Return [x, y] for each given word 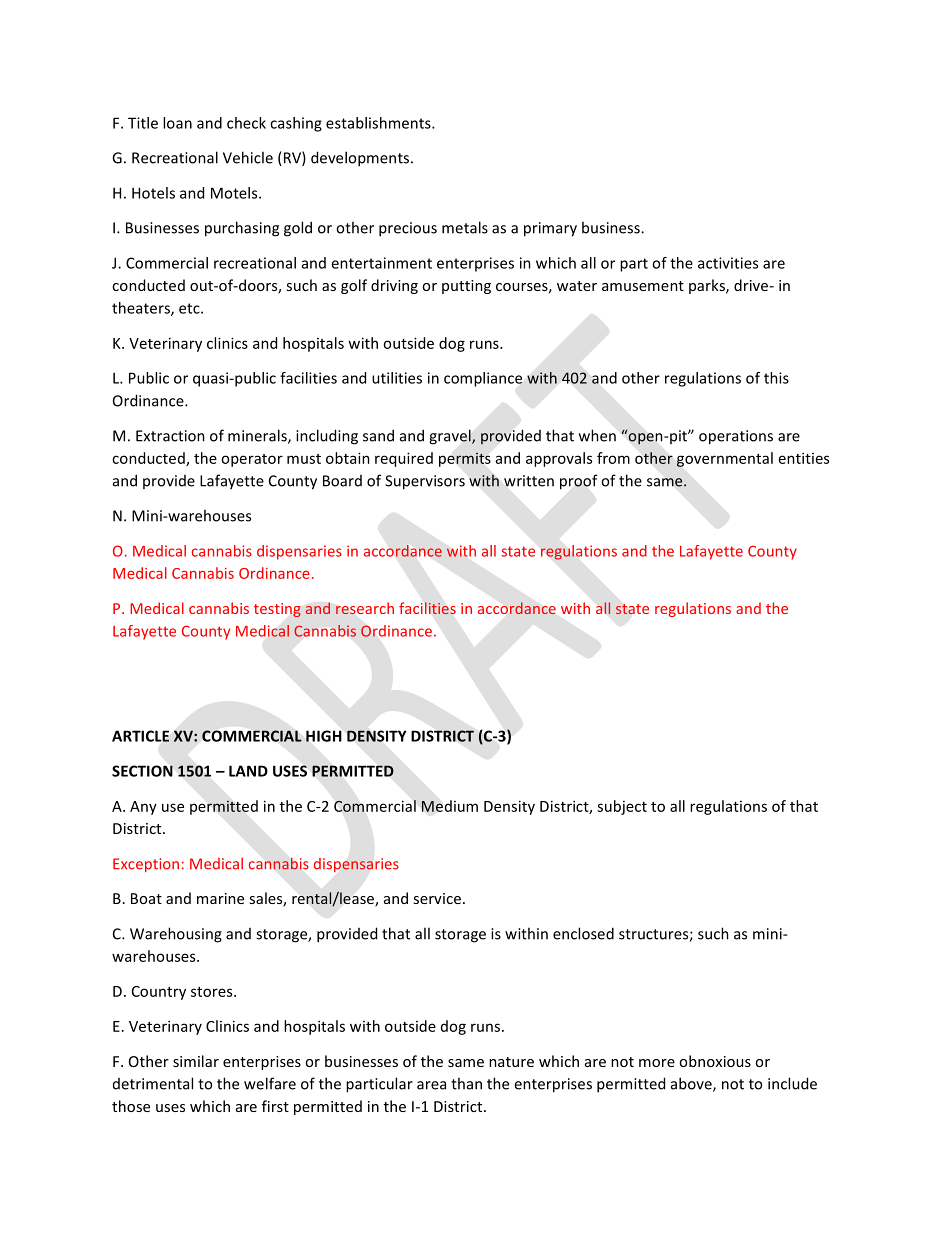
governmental [725, 459]
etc [190, 308]
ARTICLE [140, 736]
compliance [483, 379]
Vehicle [248, 157]
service [437, 898]
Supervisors [425, 482]
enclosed [583, 933]
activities [728, 263]
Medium [449, 806]
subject [622, 807]
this [776, 378]
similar [196, 1061]
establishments [379, 123]
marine [220, 898]
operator [252, 460]
